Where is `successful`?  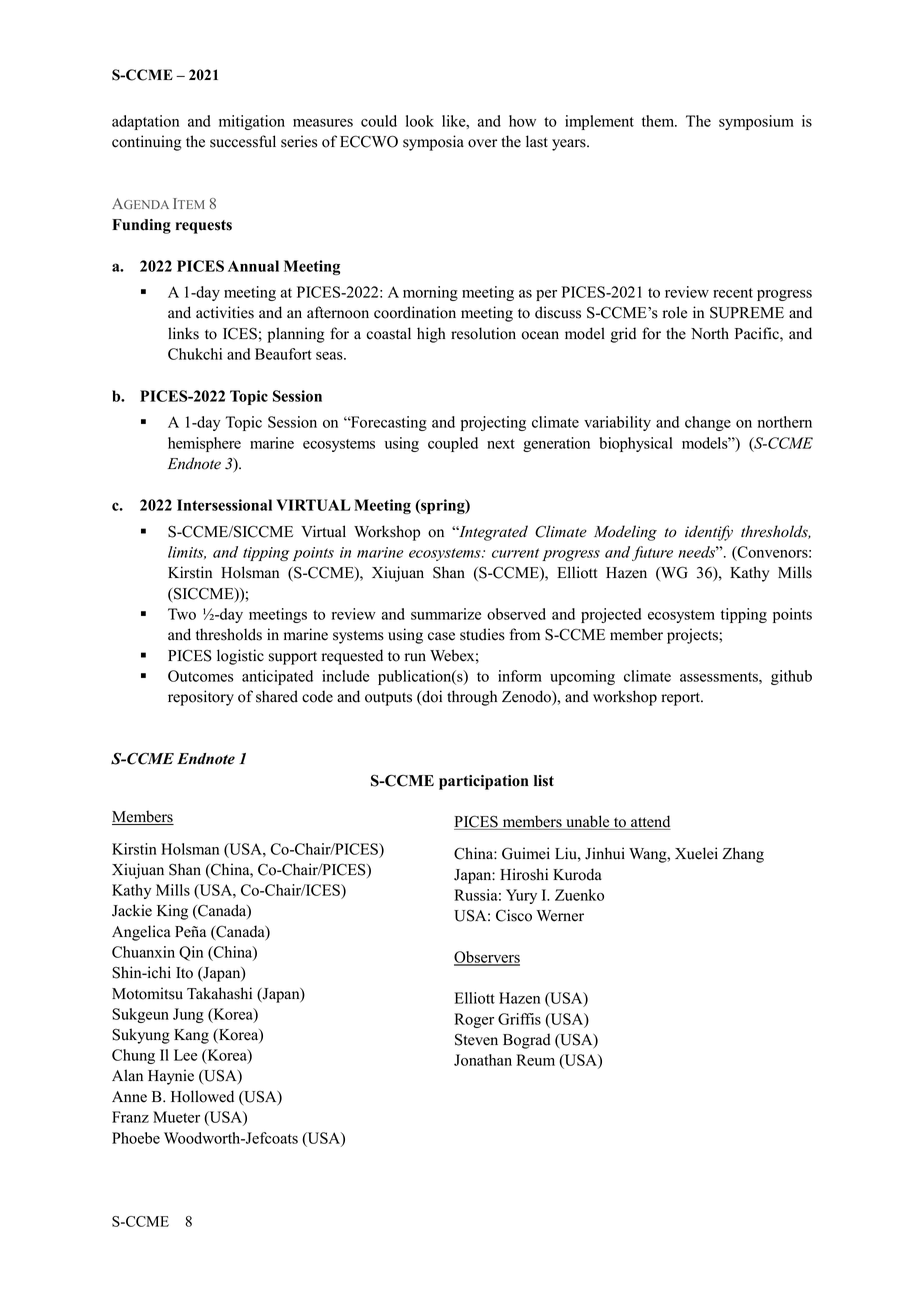 successful is located at coordinates (243, 141).
